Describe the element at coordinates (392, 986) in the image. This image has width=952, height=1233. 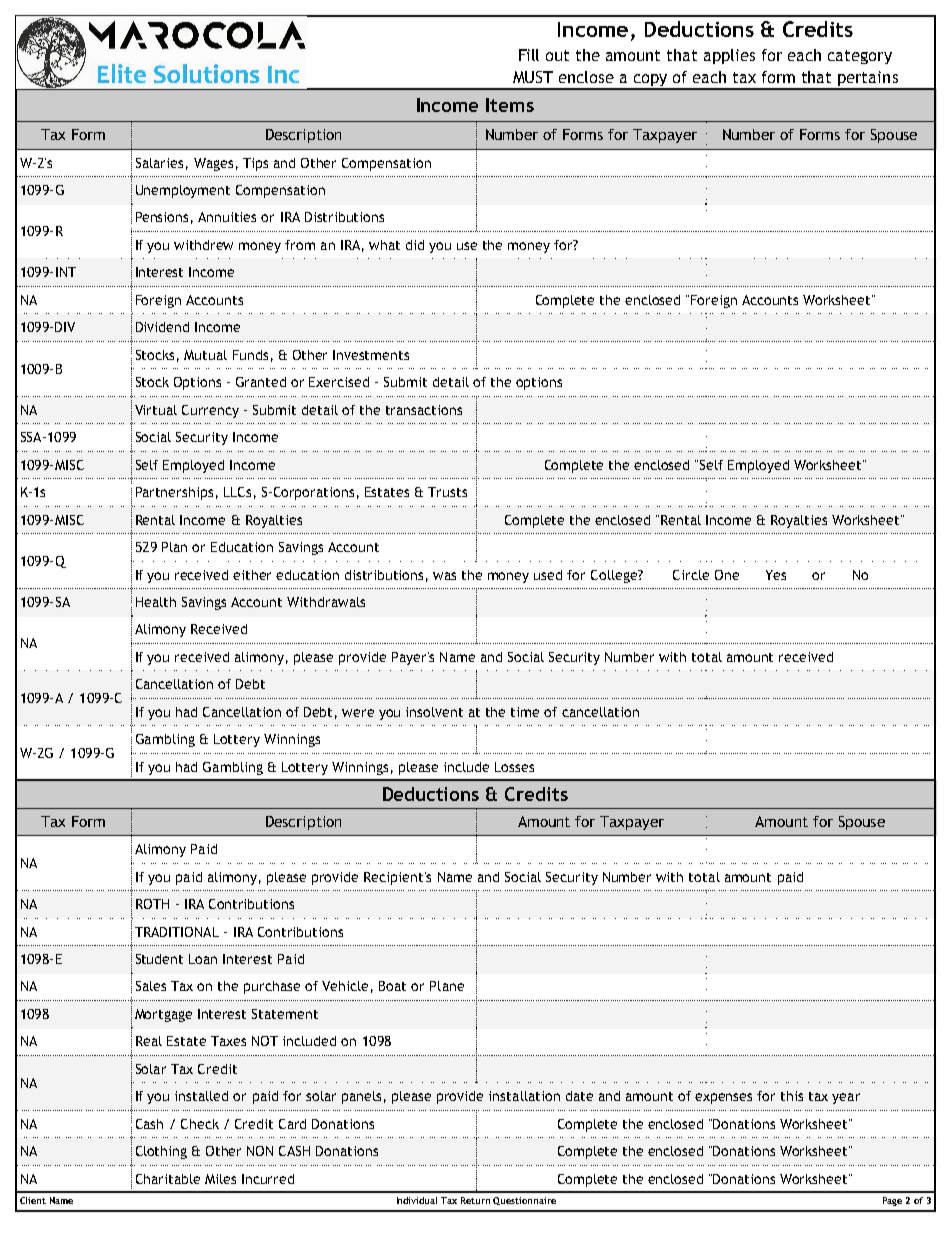
I see `Boat` at that location.
